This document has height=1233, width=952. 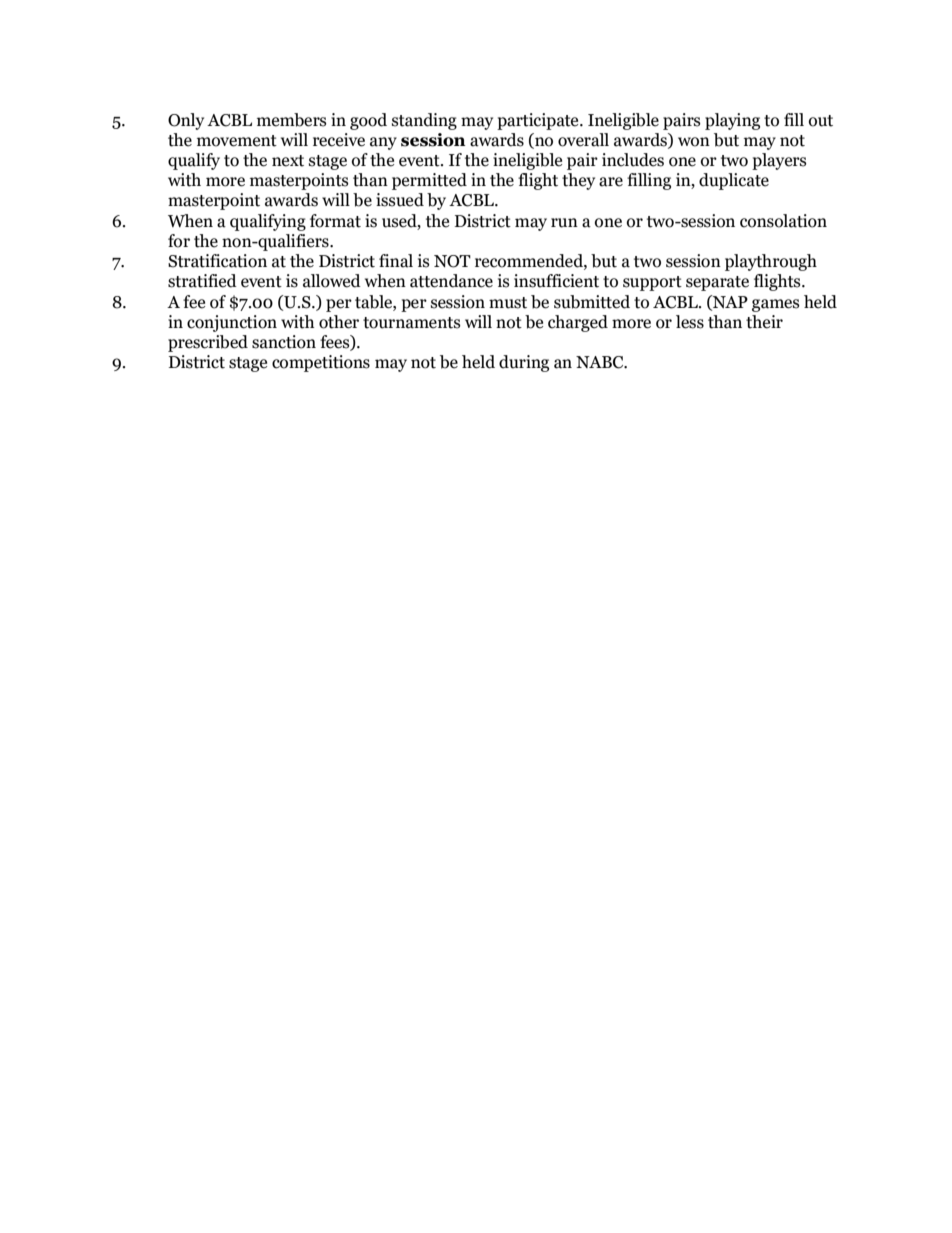 What do you see at coordinates (564, 223) in the document?
I see `run` at bounding box center [564, 223].
